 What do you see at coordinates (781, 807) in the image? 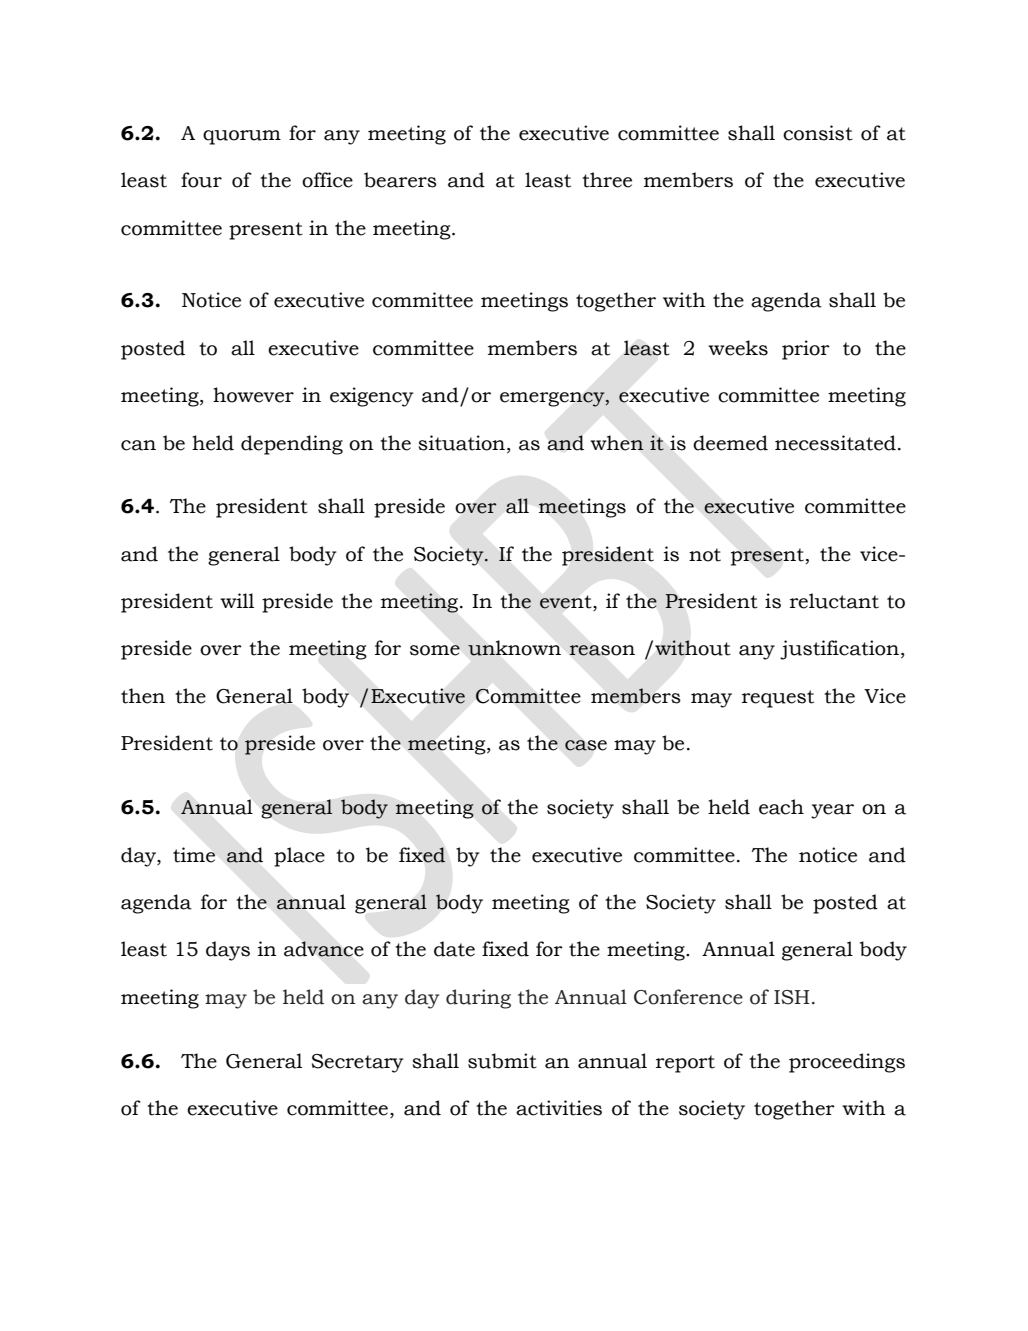
I see `each` at bounding box center [781, 807].
